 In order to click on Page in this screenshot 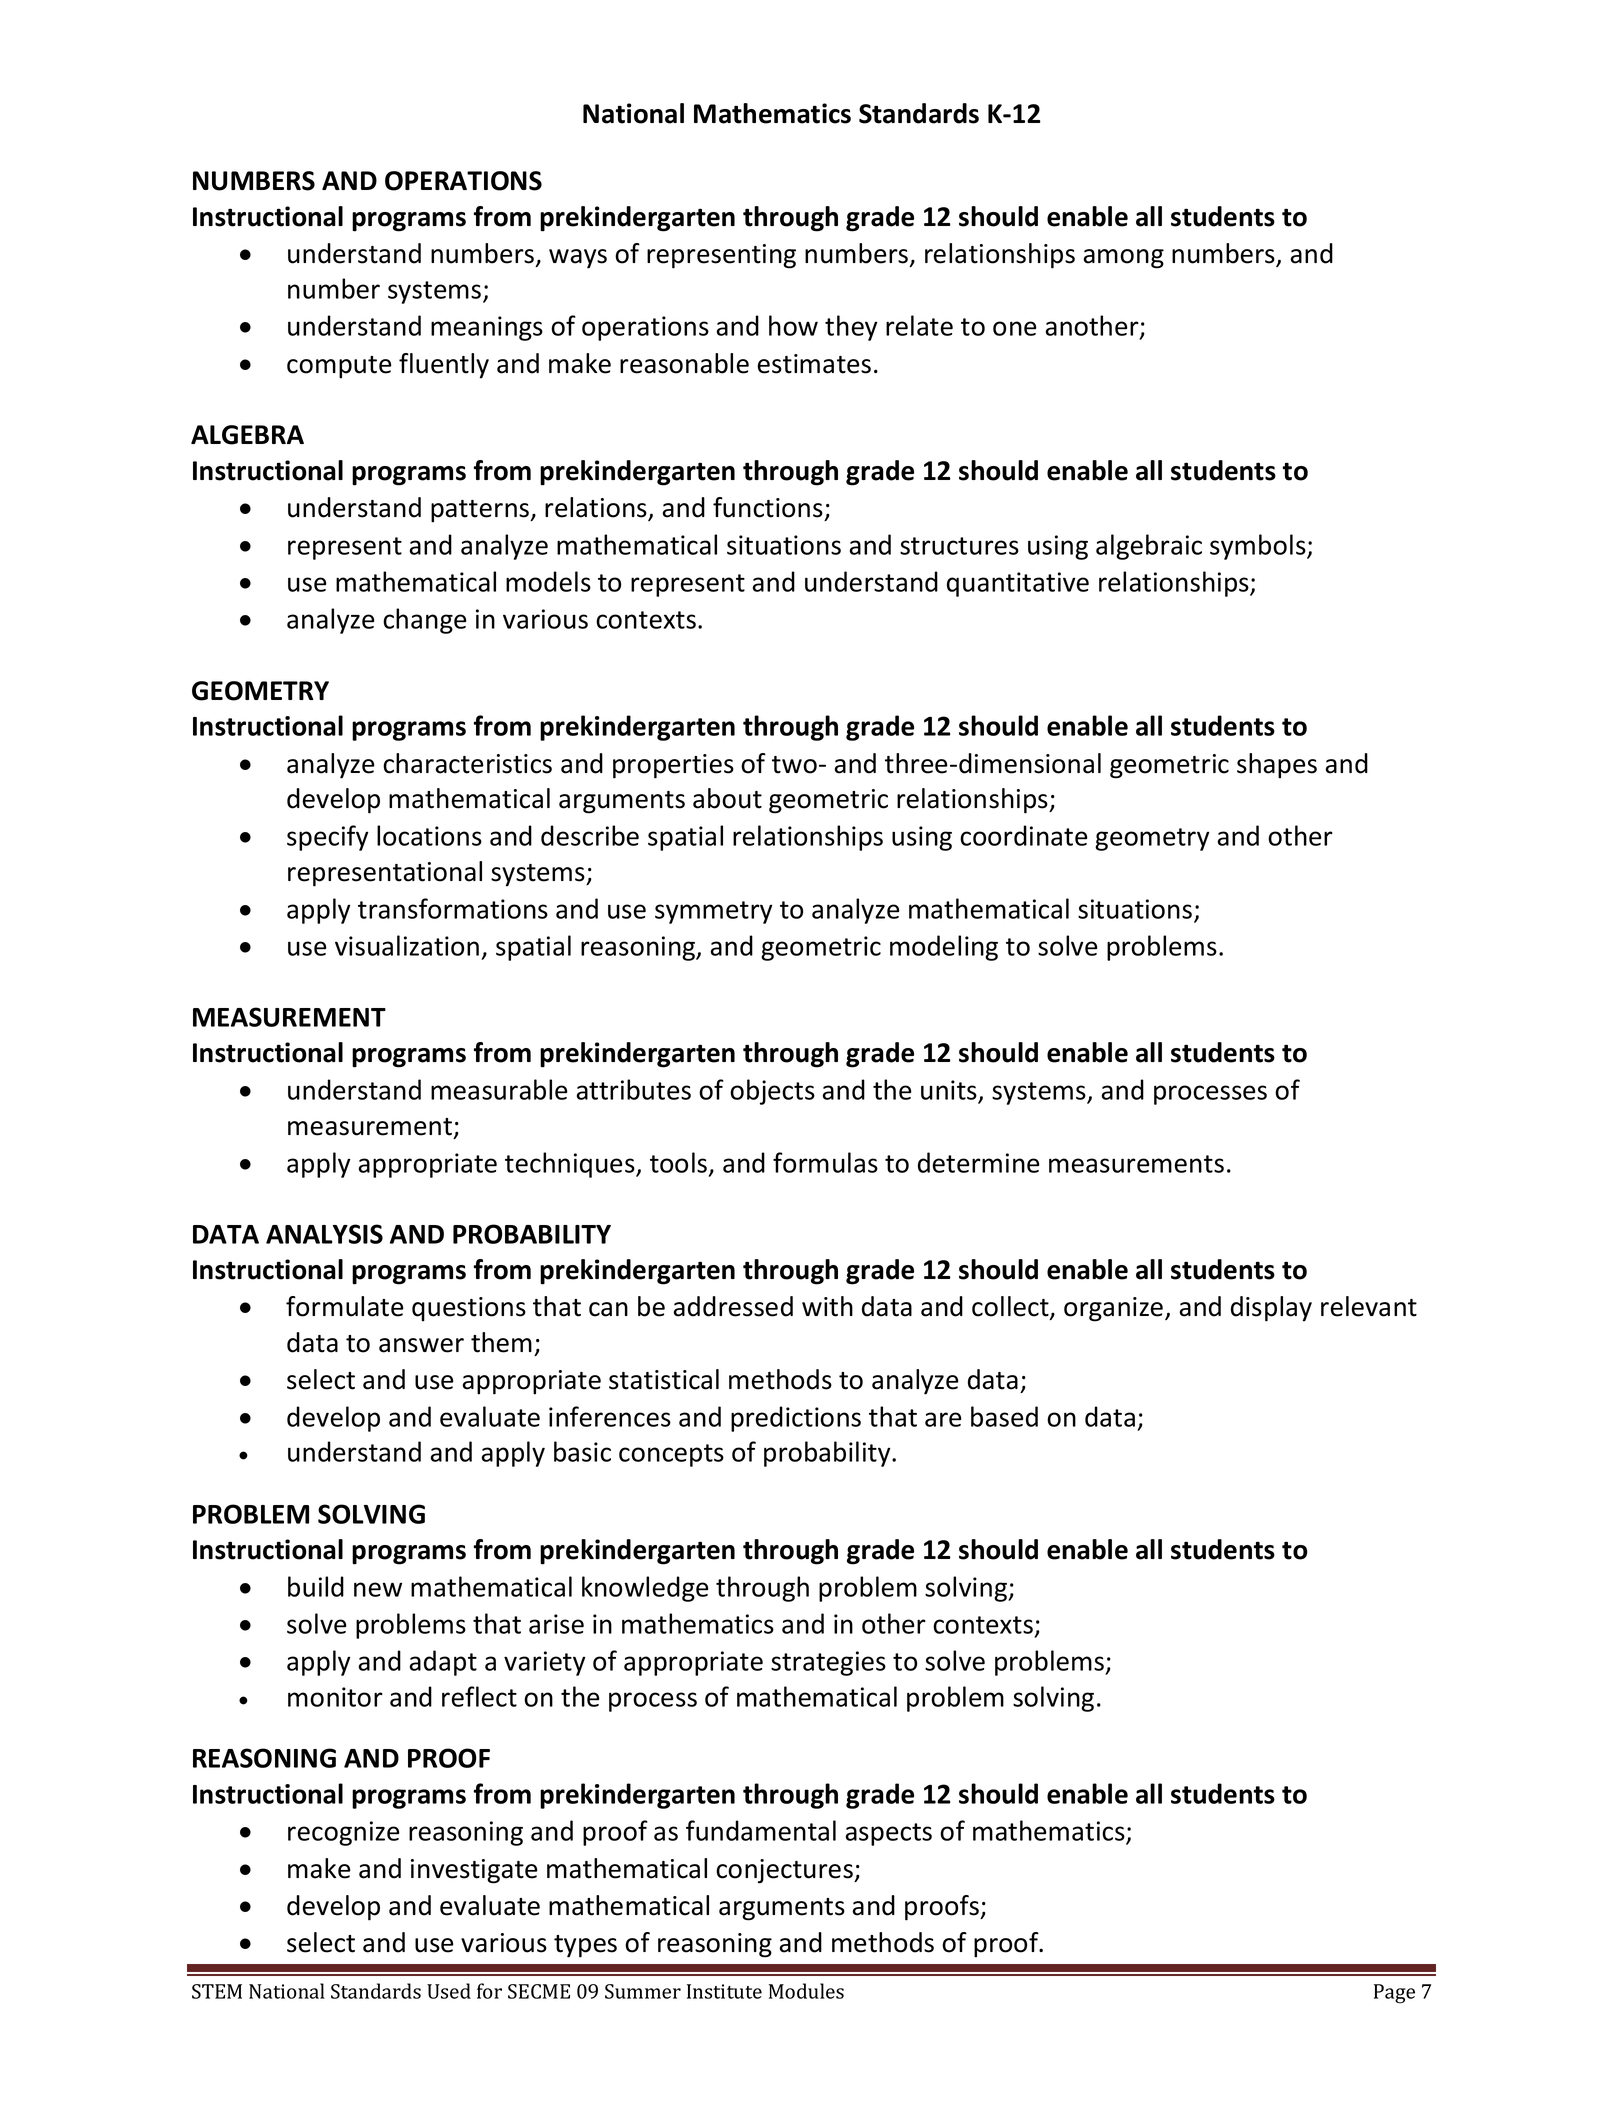, I will do `click(1394, 1994)`.
